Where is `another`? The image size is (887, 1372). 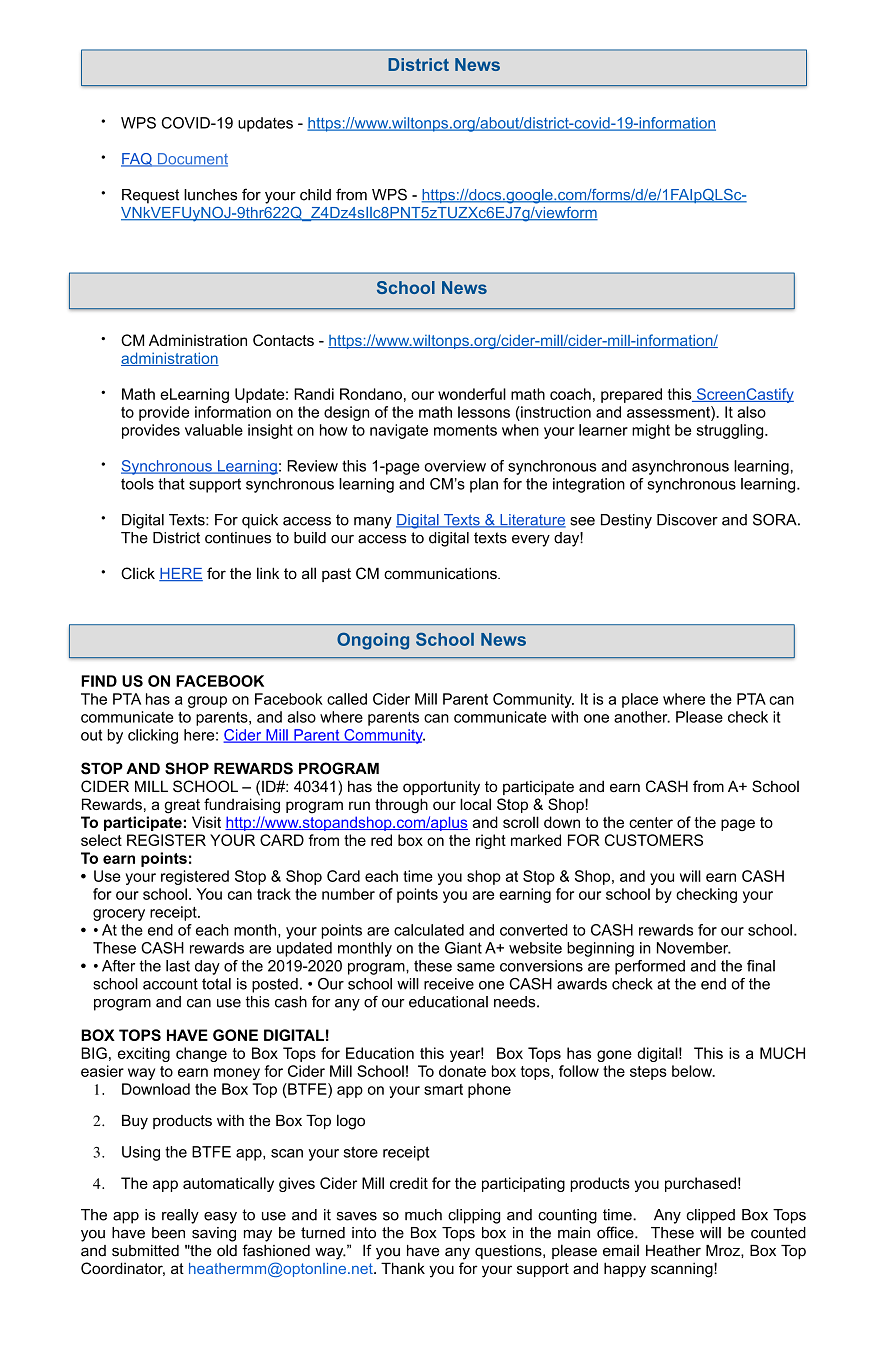 another is located at coordinates (642, 717).
